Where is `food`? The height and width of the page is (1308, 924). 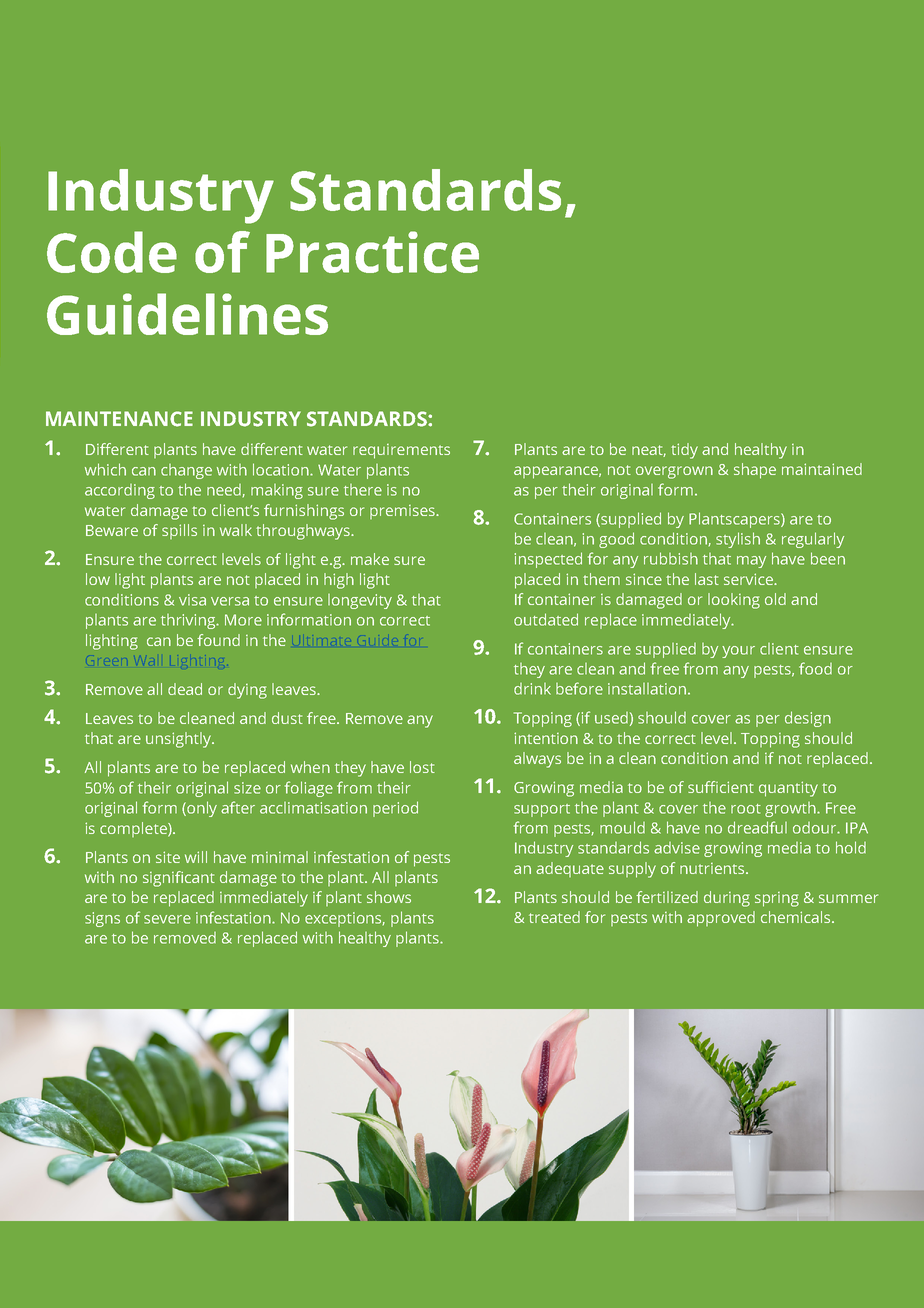
food is located at coordinates (815, 668).
